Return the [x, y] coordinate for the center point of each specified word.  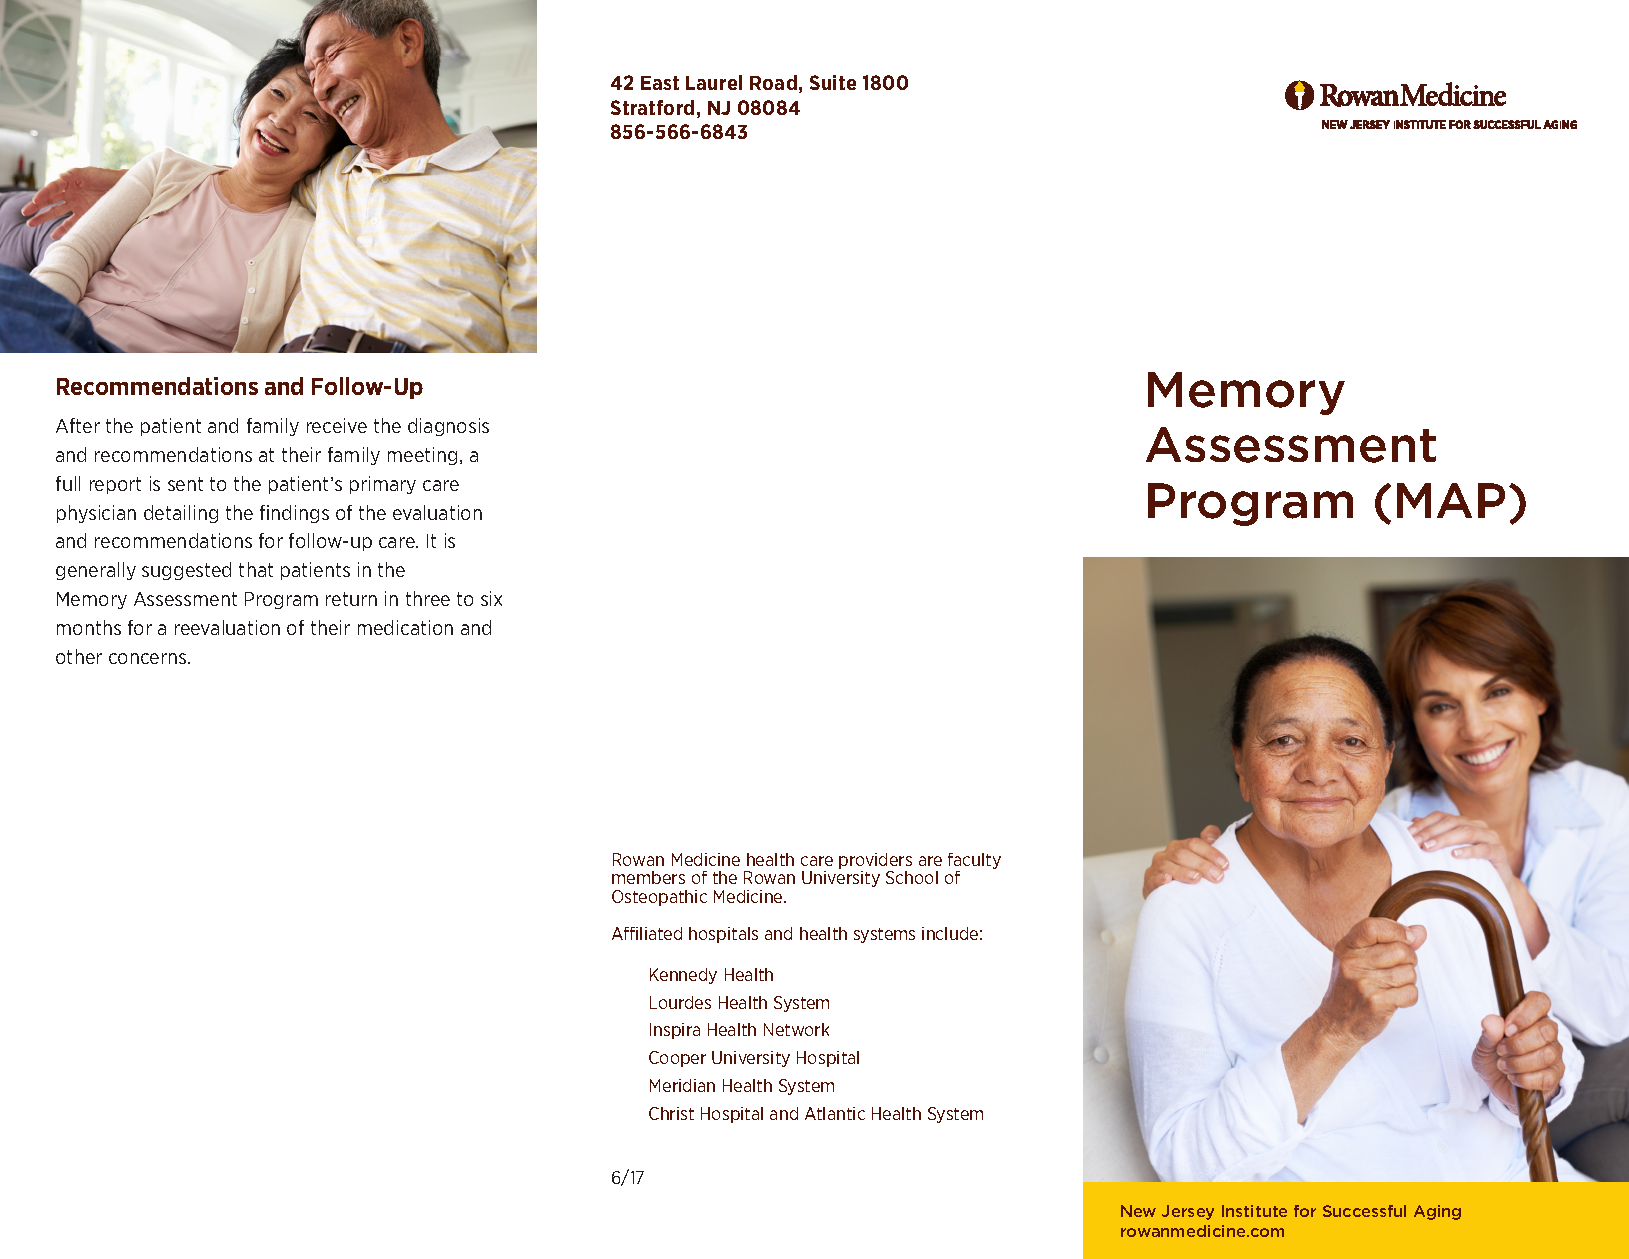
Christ [671, 1113]
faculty [974, 861]
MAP [1451, 500]
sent [185, 484]
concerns [149, 658]
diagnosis [448, 427]
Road [773, 82]
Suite [833, 82]
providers [875, 861]
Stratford [652, 107]
